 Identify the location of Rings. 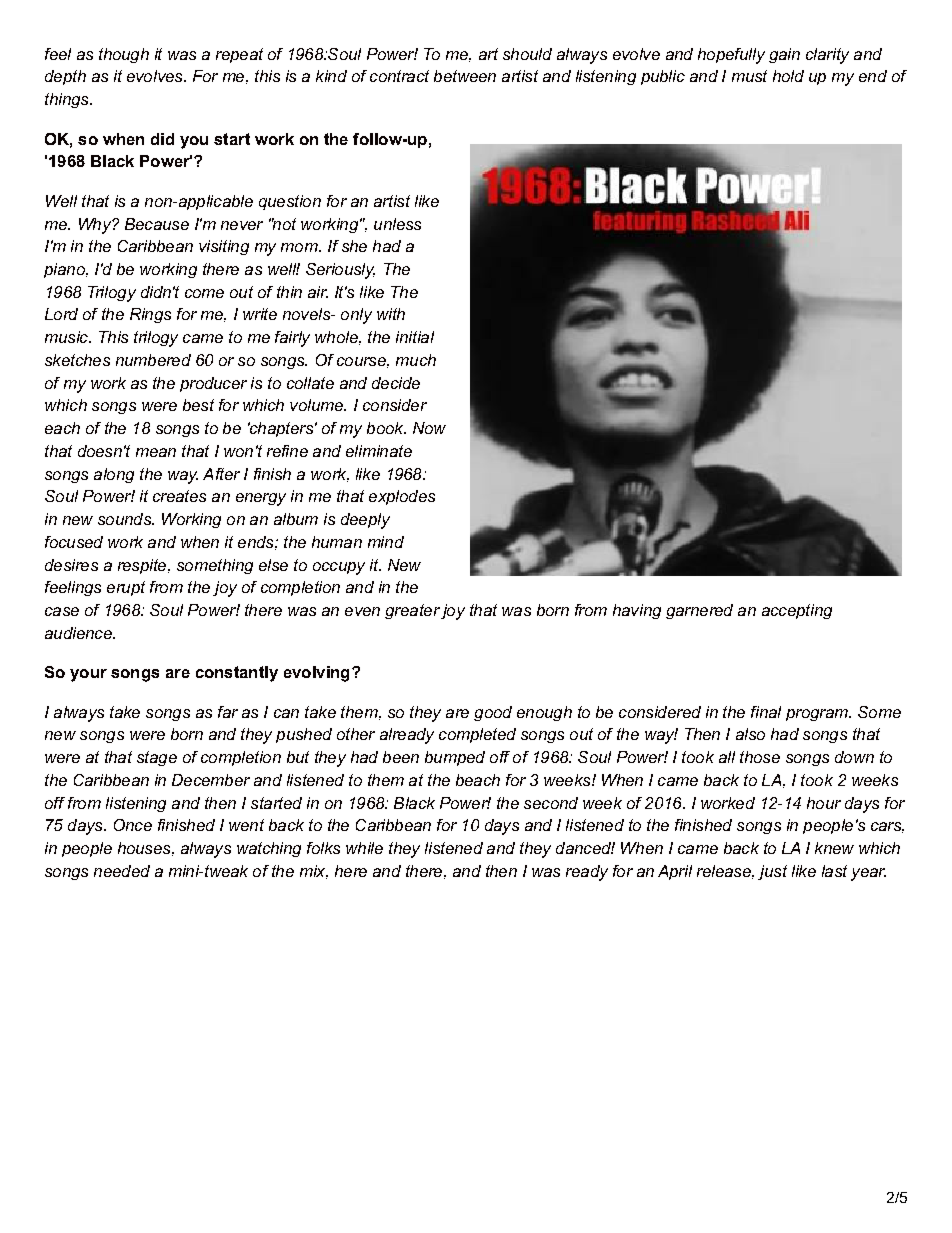
(150, 315).
